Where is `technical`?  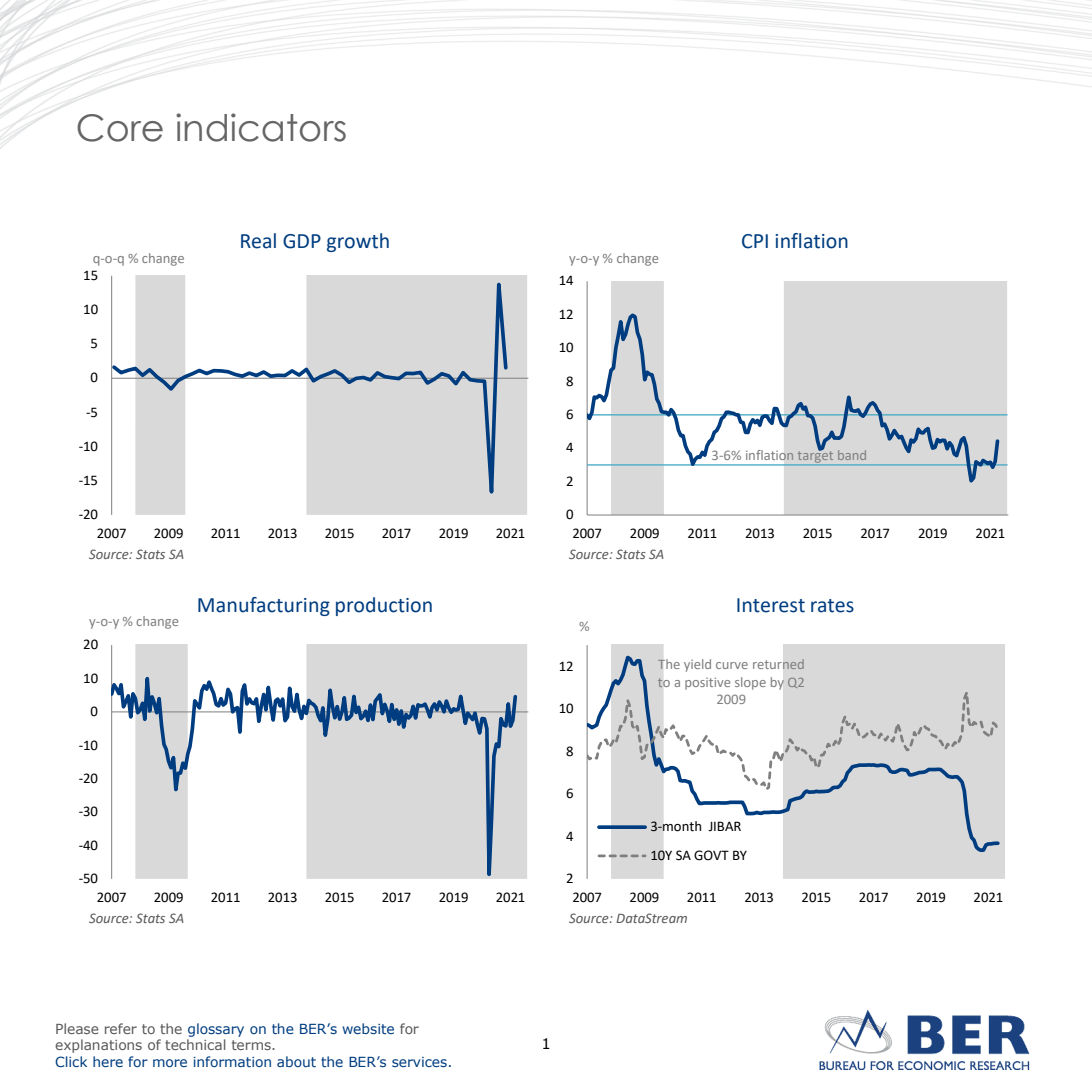
technical is located at coordinates (195, 1044).
